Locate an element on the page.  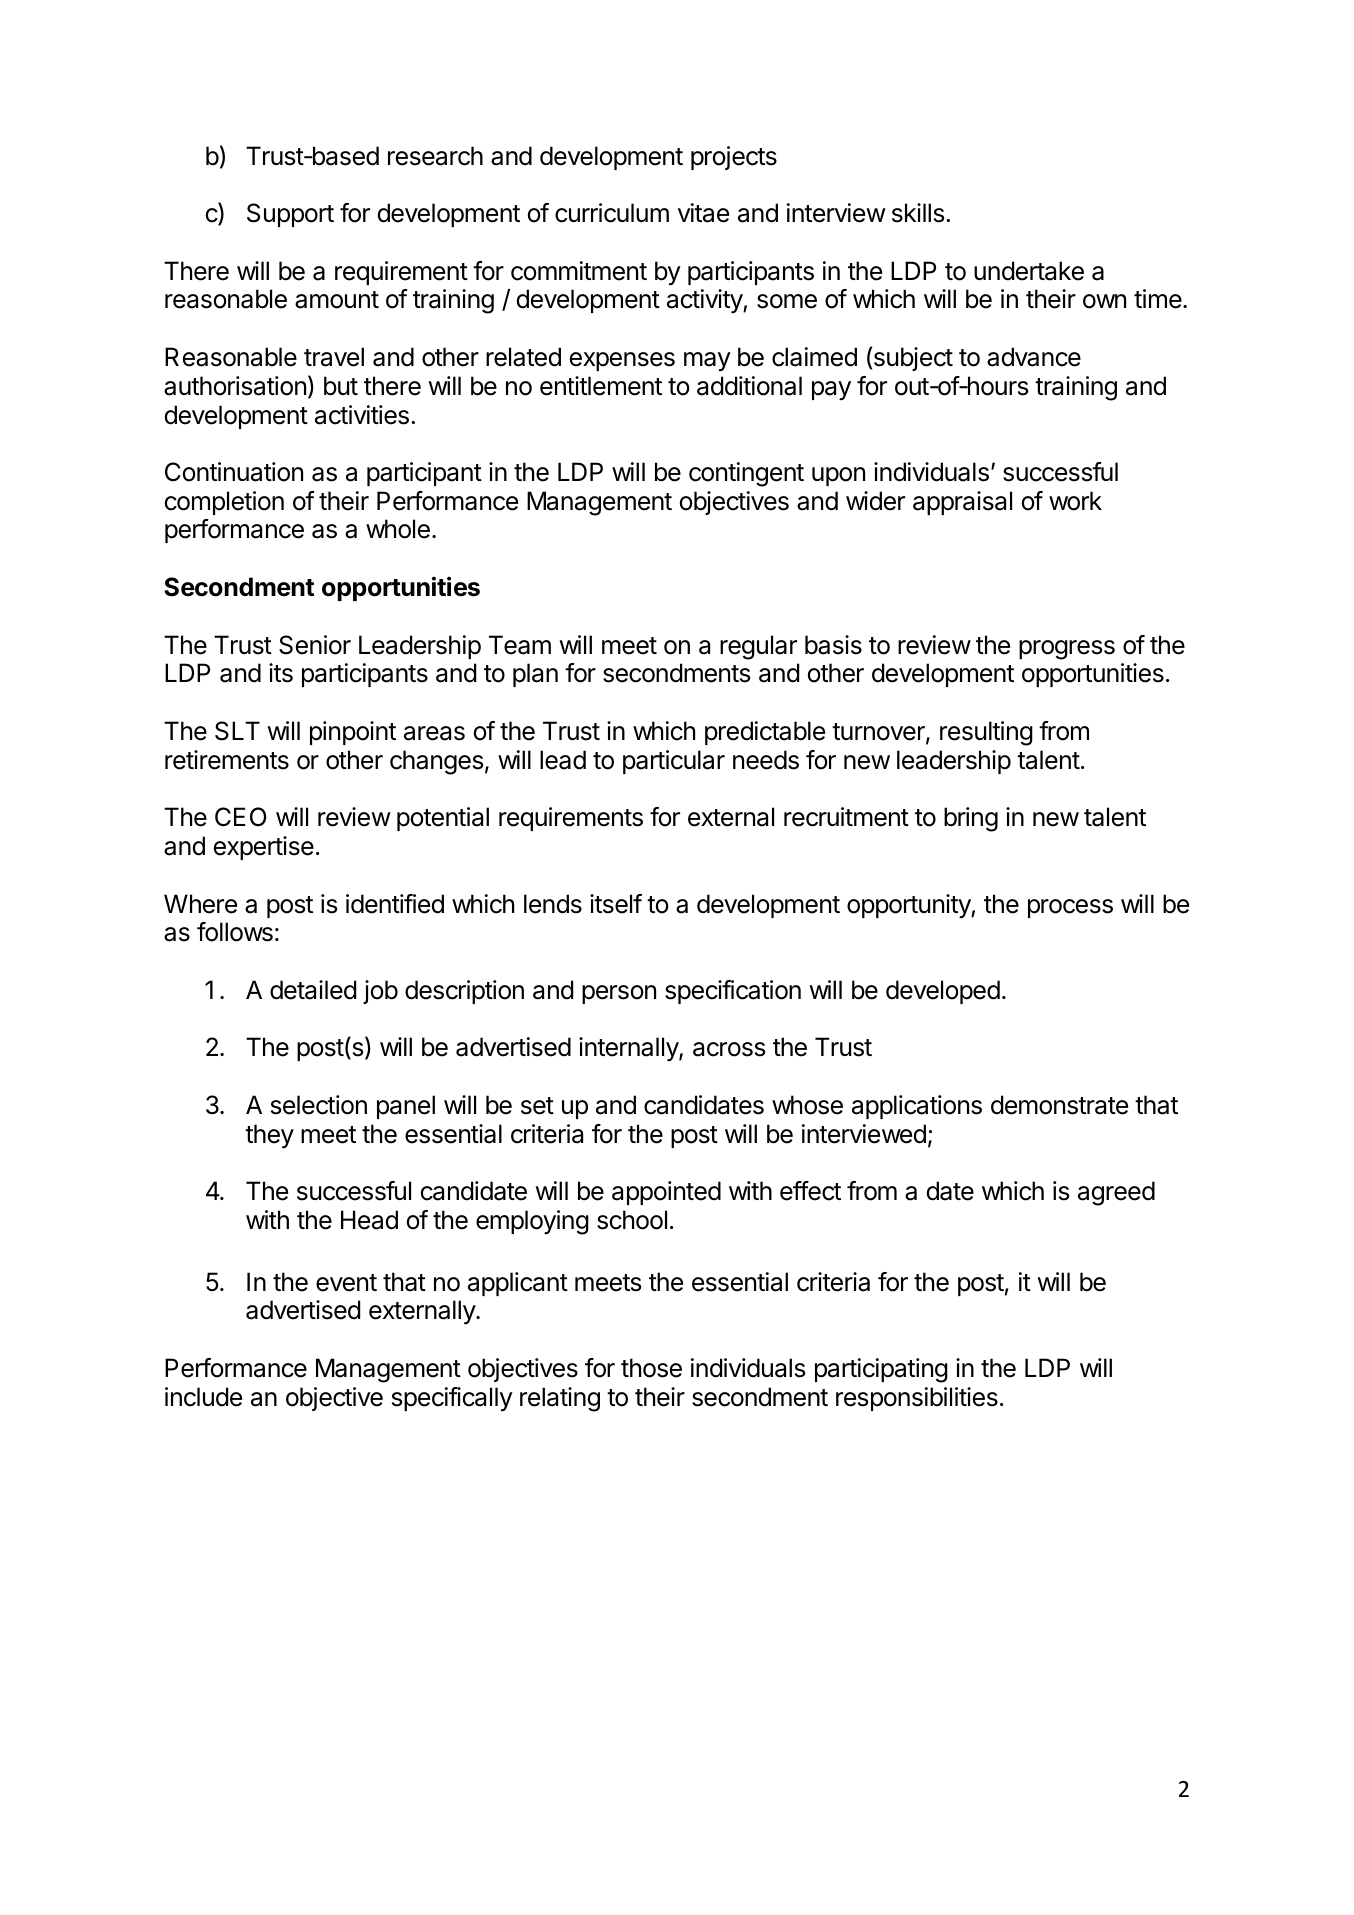
specification is located at coordinates (733, 992).
